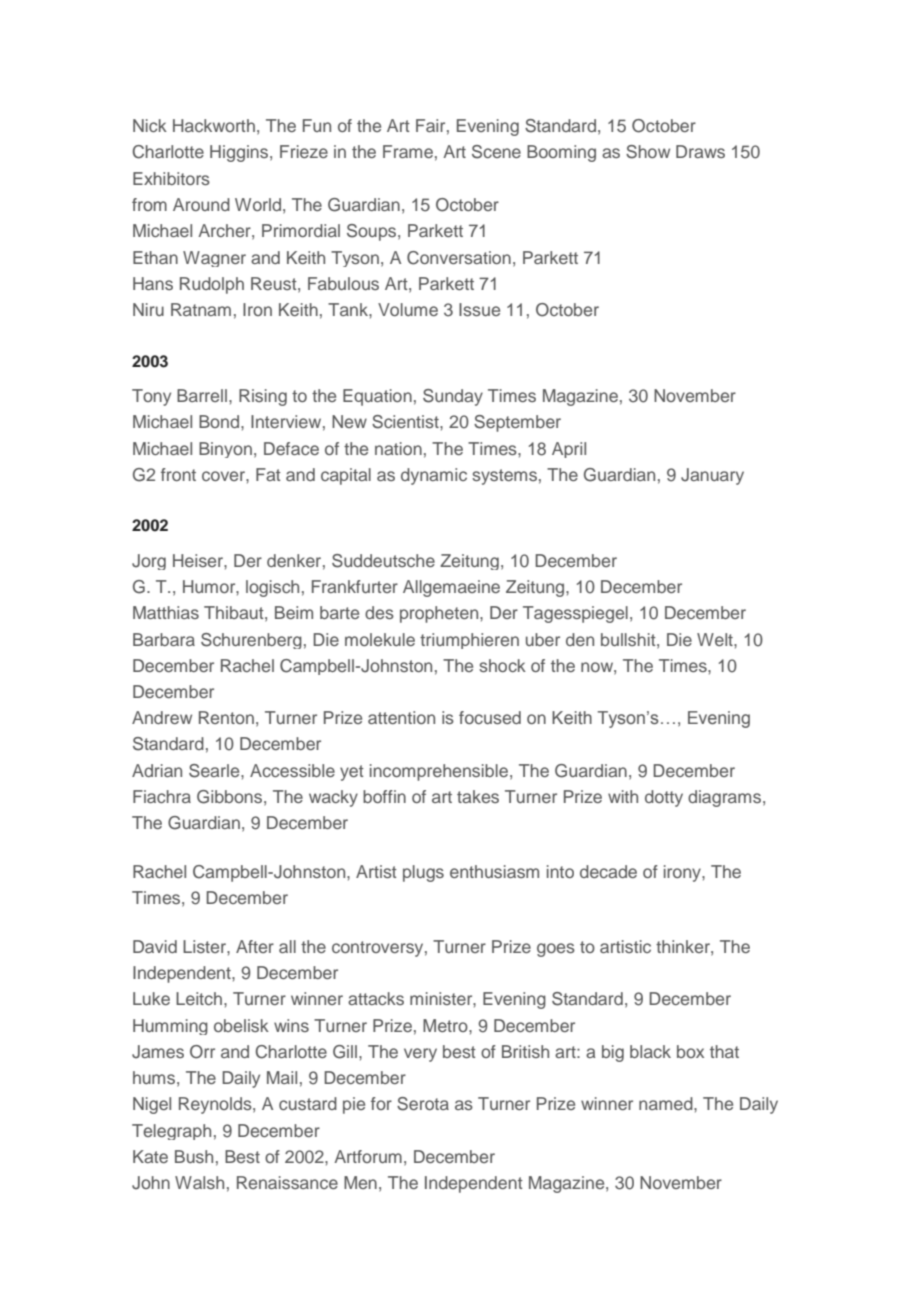  What do you see at coordinates (194, 1156) in the page?
I see `Bush` at bounding box center [194, 1156].
